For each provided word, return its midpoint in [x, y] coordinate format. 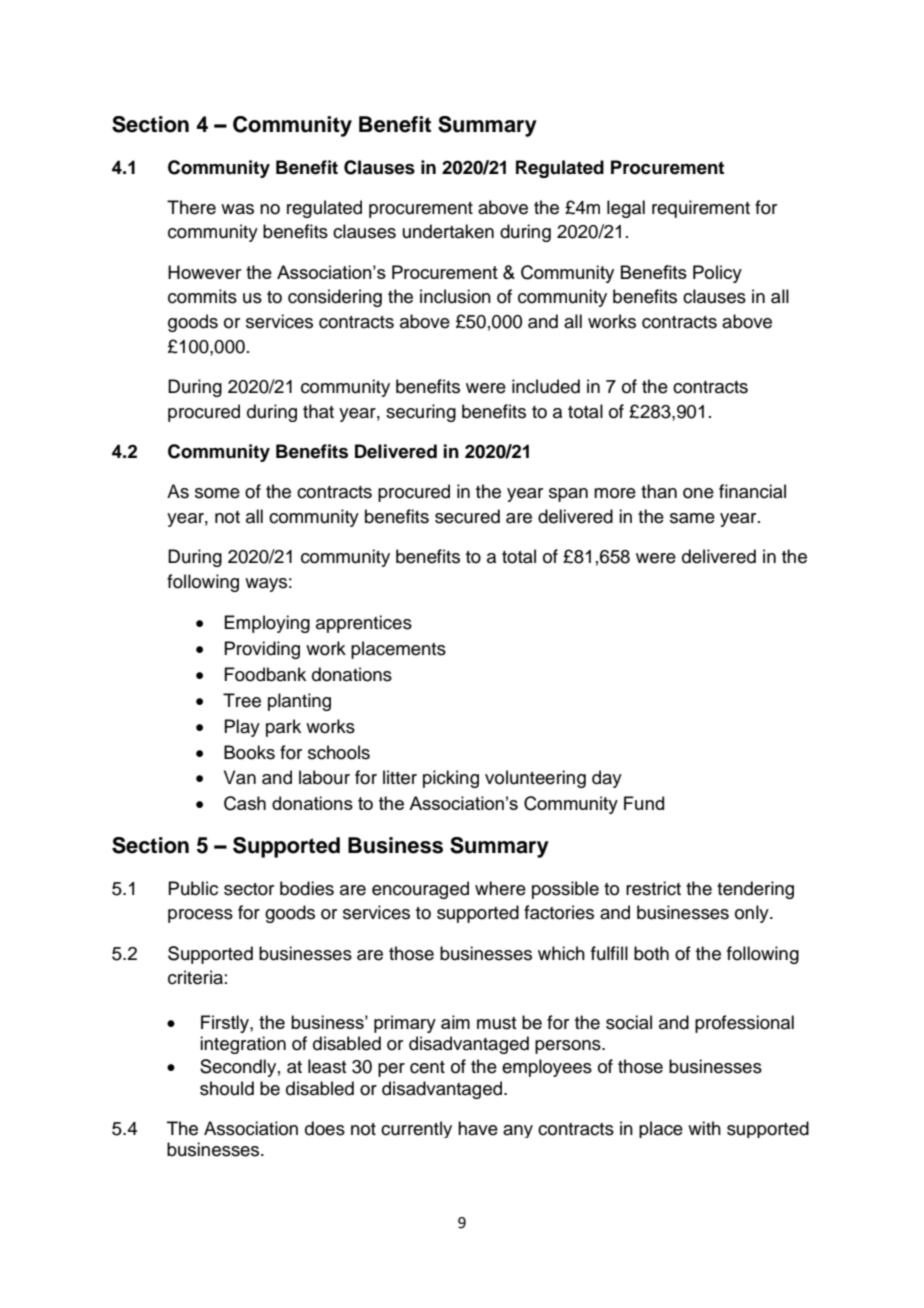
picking [451, 779]
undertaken [448, 231]
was [237, 209]
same [692, 518]
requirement [701, 209]
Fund [644, 803]
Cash [245, 803]
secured [467, 516]
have [478, 1128]
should [227, 1088]
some [217, 493]
